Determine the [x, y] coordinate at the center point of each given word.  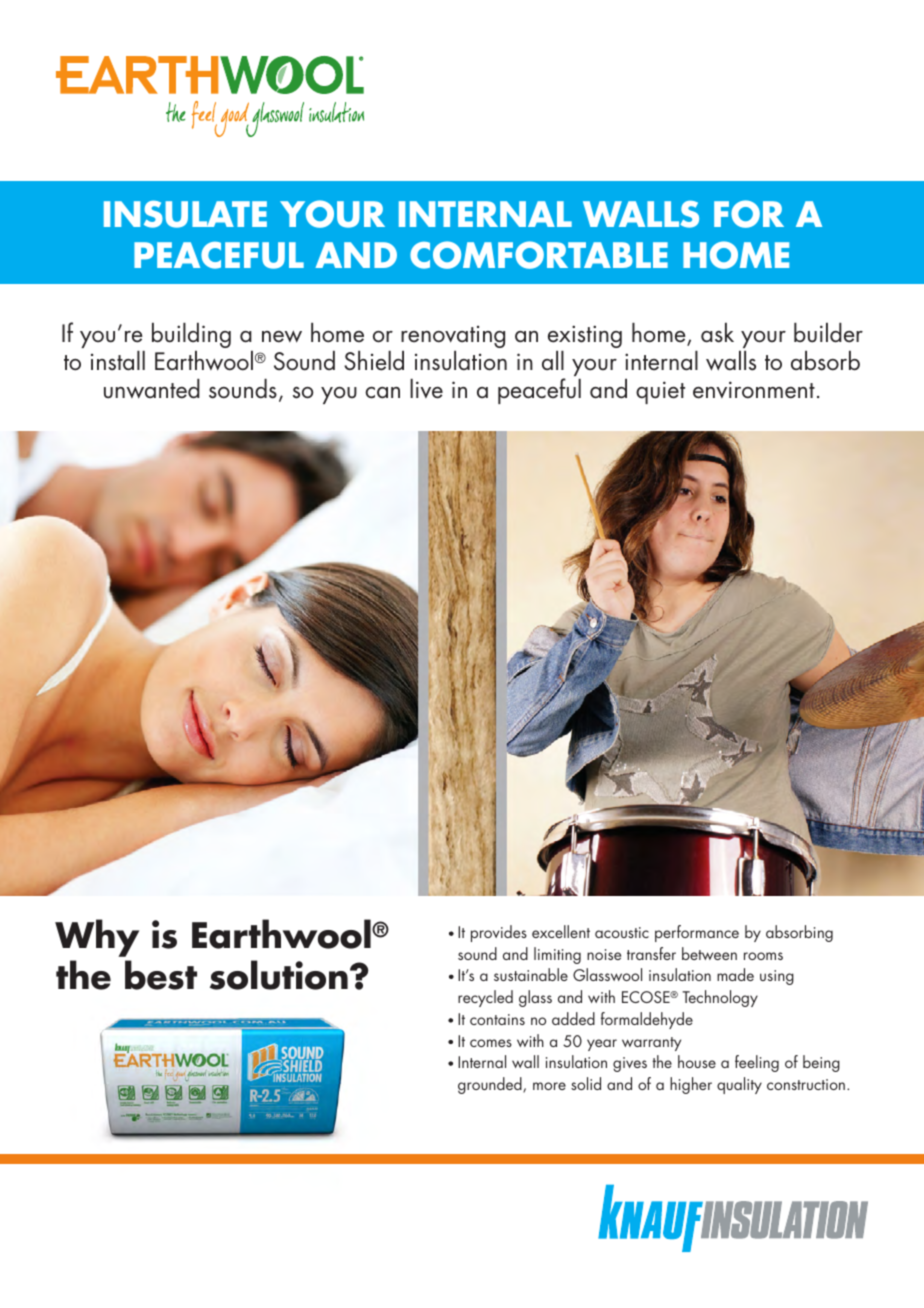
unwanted [152, 389]
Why [97, 938]
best [161, 975]
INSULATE [185, 214]
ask [717, 333]
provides [499, 933]
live [426, 389]
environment [754, 390]
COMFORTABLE [539, 255]
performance [697, 933]
